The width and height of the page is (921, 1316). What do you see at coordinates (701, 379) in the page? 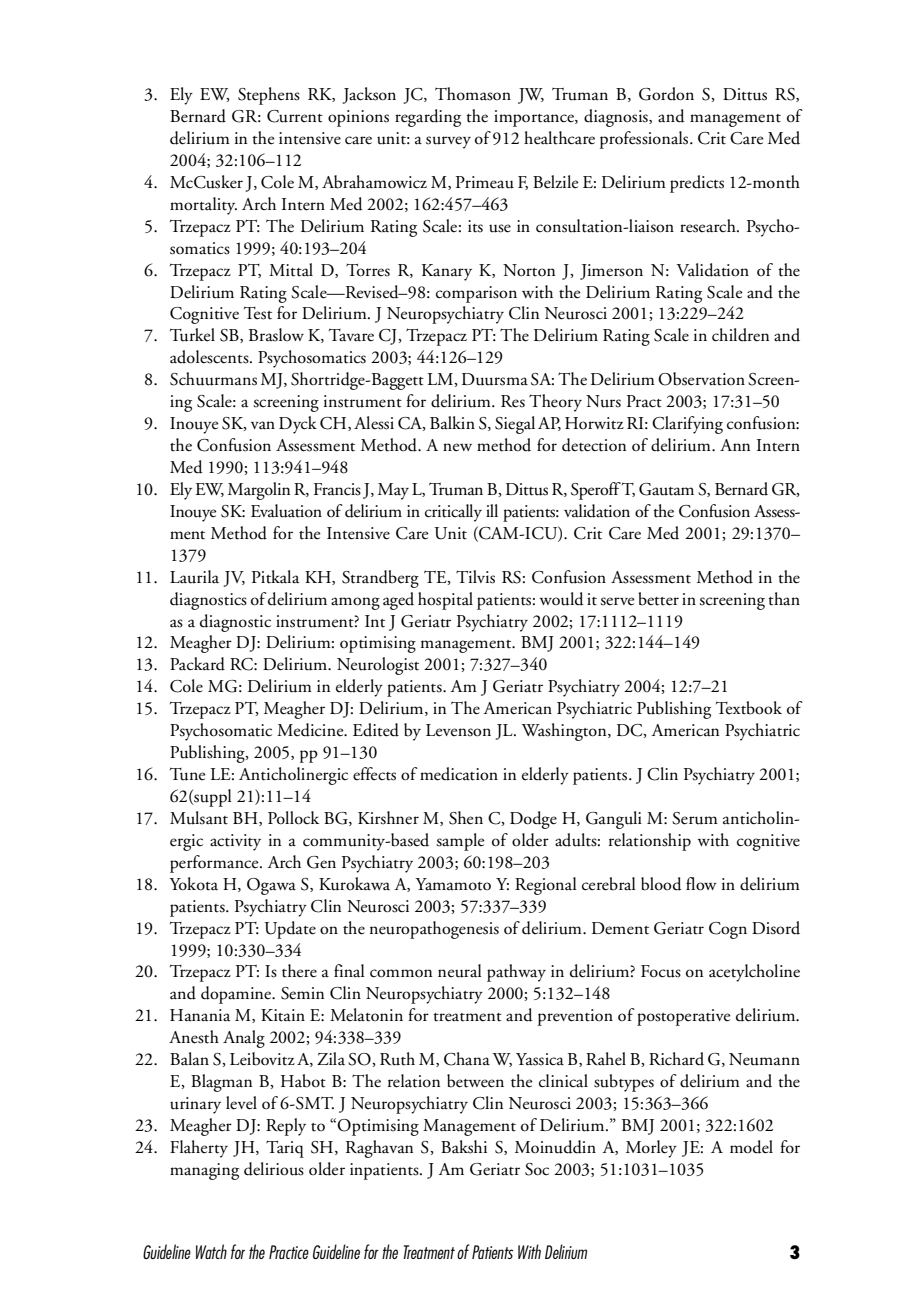
I see `Observation` at bounding box center [701, 379].
